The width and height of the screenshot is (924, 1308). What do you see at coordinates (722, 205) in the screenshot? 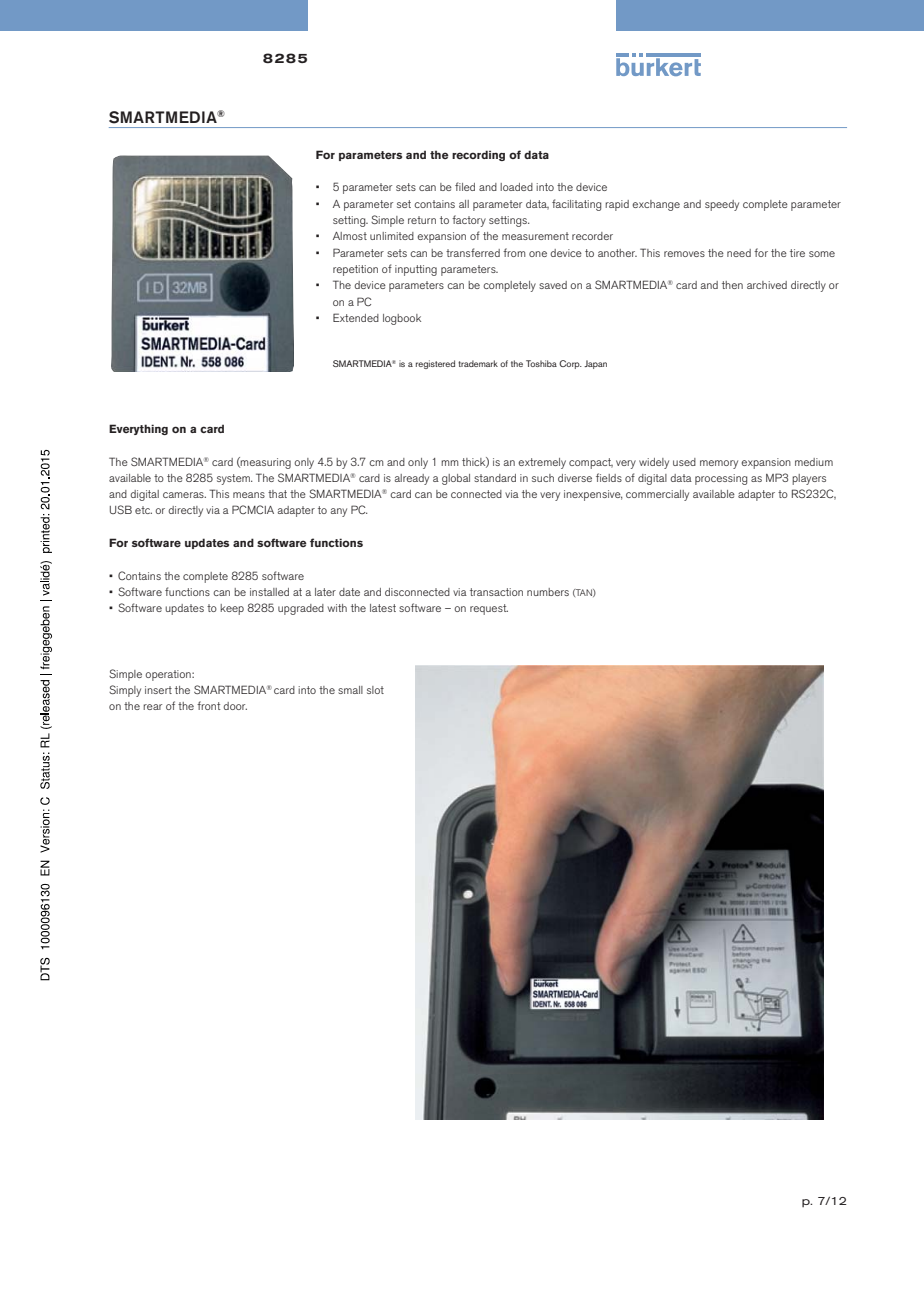
I see `speedy` at bounding box center [722, 205].
